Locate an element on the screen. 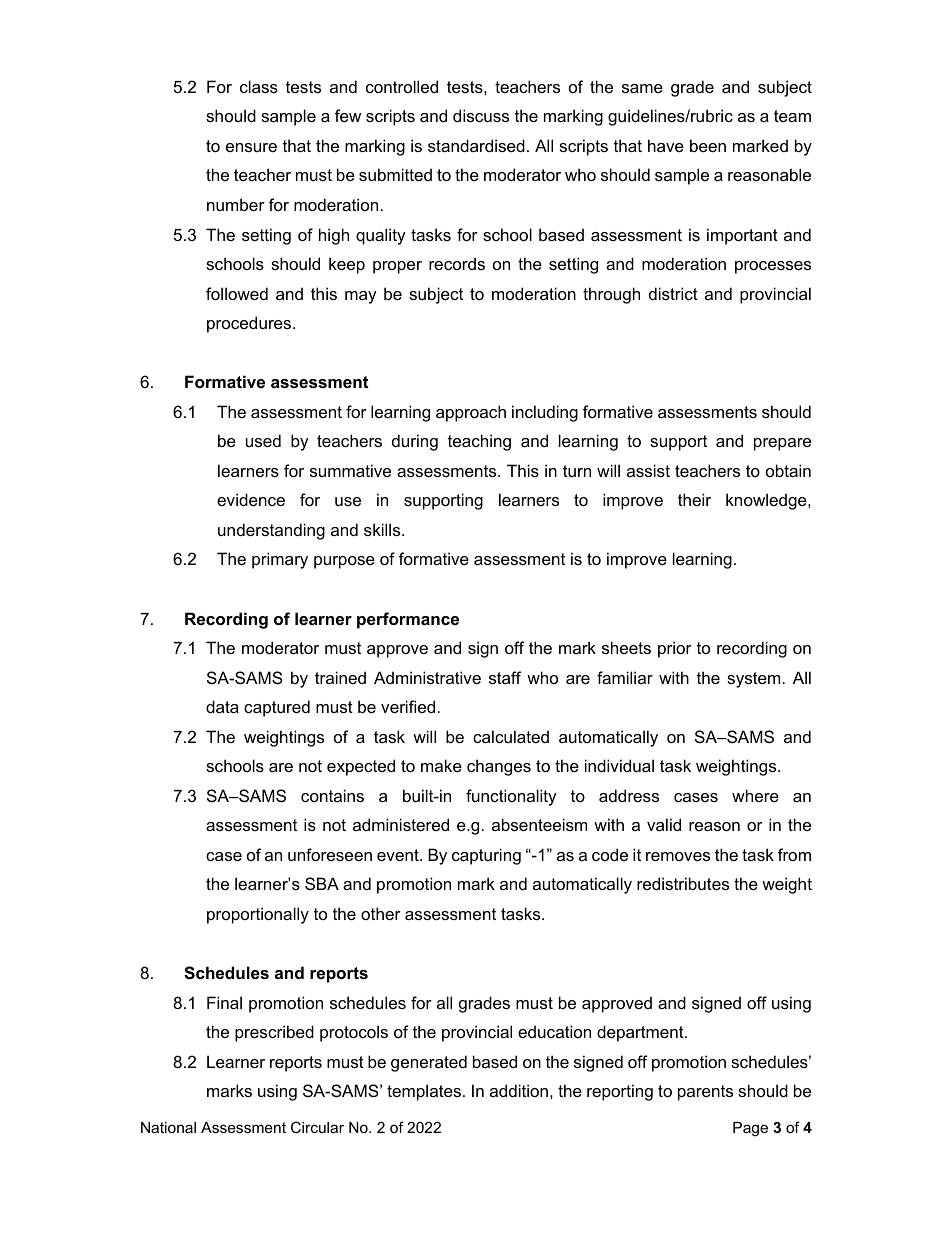 This screenshot has height=1233, width=952. discuss is located at coordinates (481, 115).
